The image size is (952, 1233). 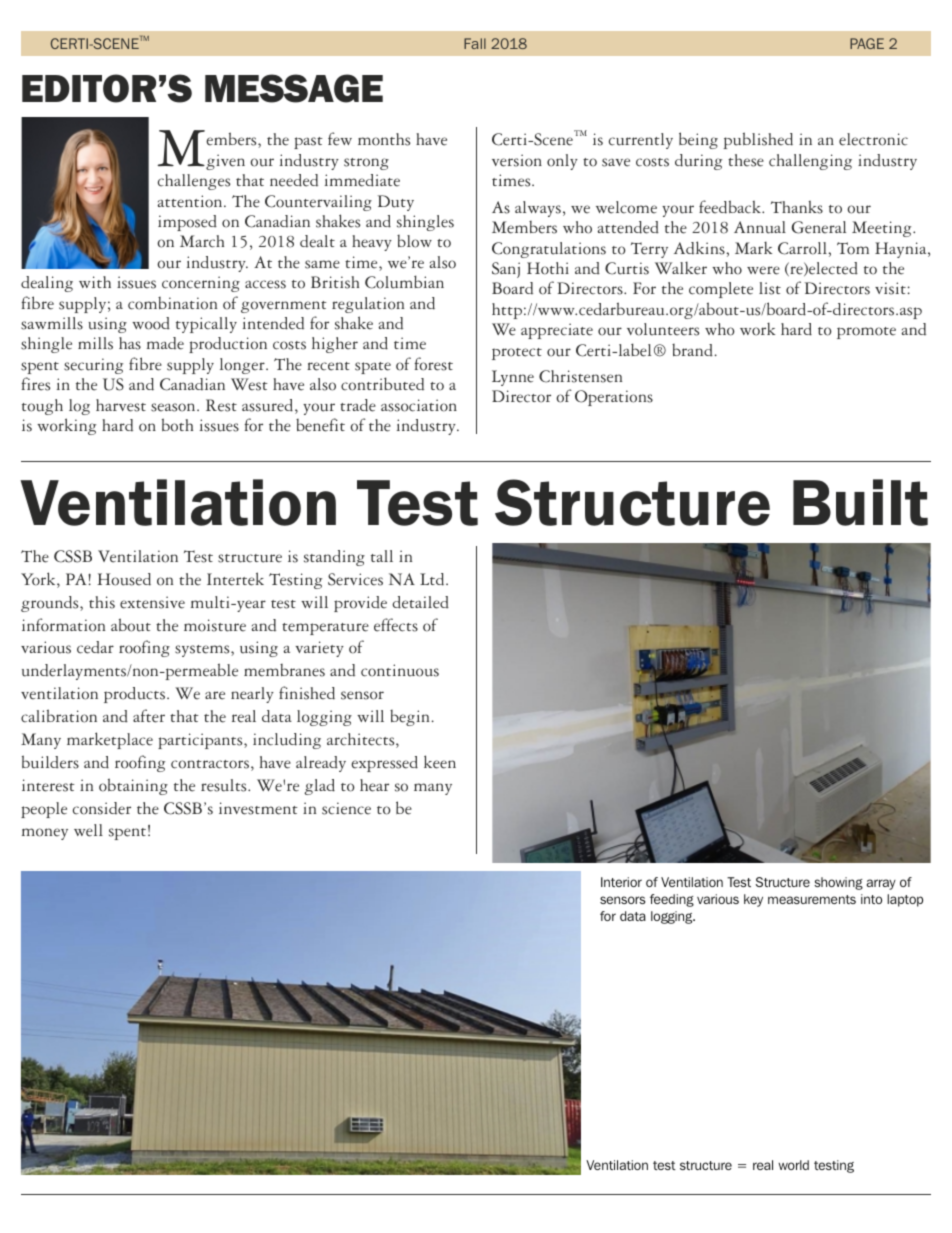 I want to click on MESSAGE, so click(x=294, y=88).
